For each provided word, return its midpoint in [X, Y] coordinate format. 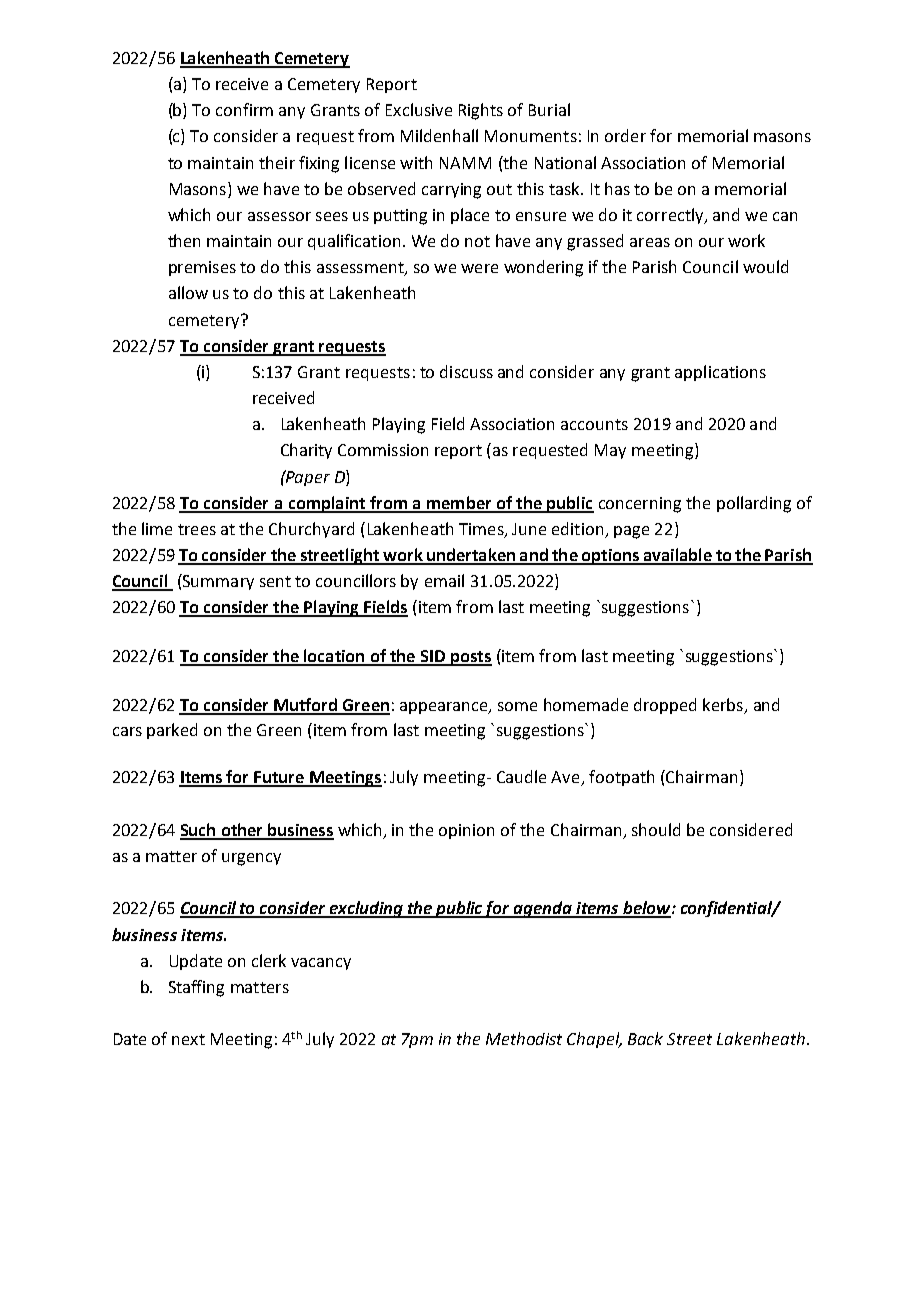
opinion [466, 831]
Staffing [196, 988]
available [677, 556]
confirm [244, 109]
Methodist [524, 1038]
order [625, 135]
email [444, 580]
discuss [466, 371]
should [656, 829]
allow [188, 292]
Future [280, 778]
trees [197, 529]
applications [720, 373]
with [416, 162]
